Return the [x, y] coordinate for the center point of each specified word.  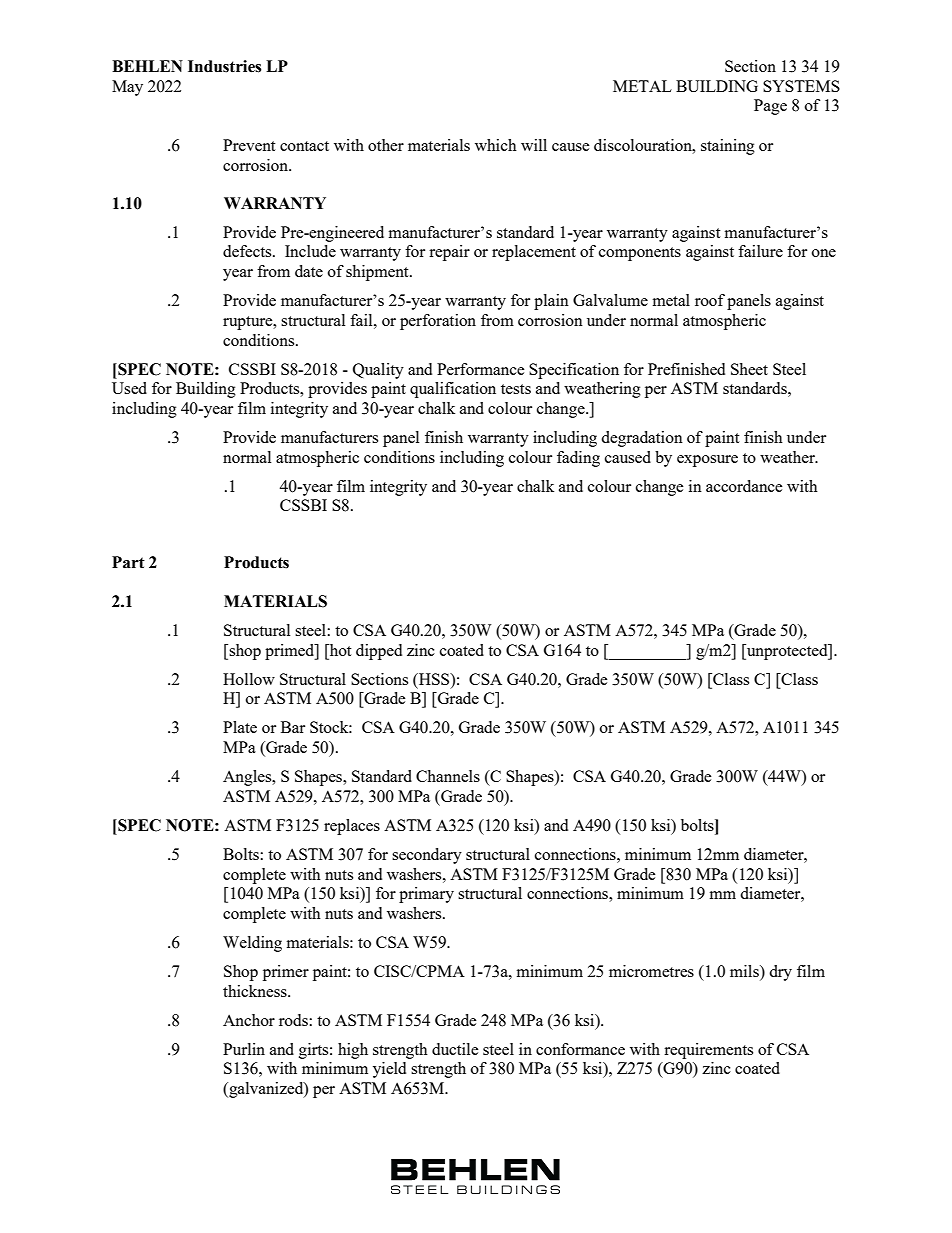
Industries [224, 66]
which [496, 145]
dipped [379, 652]
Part [128, 562]
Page [770, 107]
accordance [744, 486]
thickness [256, 991]
